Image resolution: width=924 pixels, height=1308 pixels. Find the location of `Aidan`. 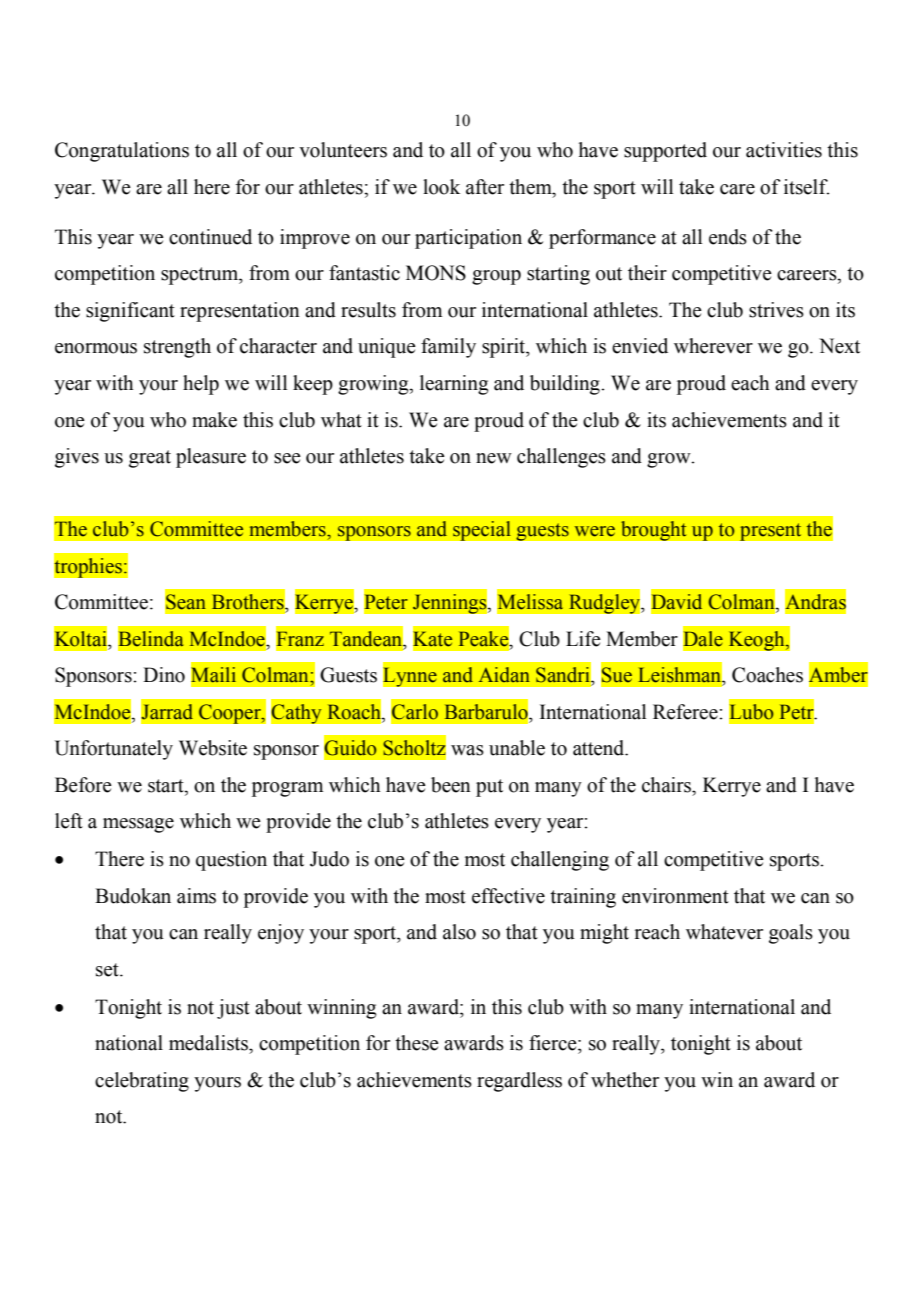

Aidan is located at coordinates (504, 675).
